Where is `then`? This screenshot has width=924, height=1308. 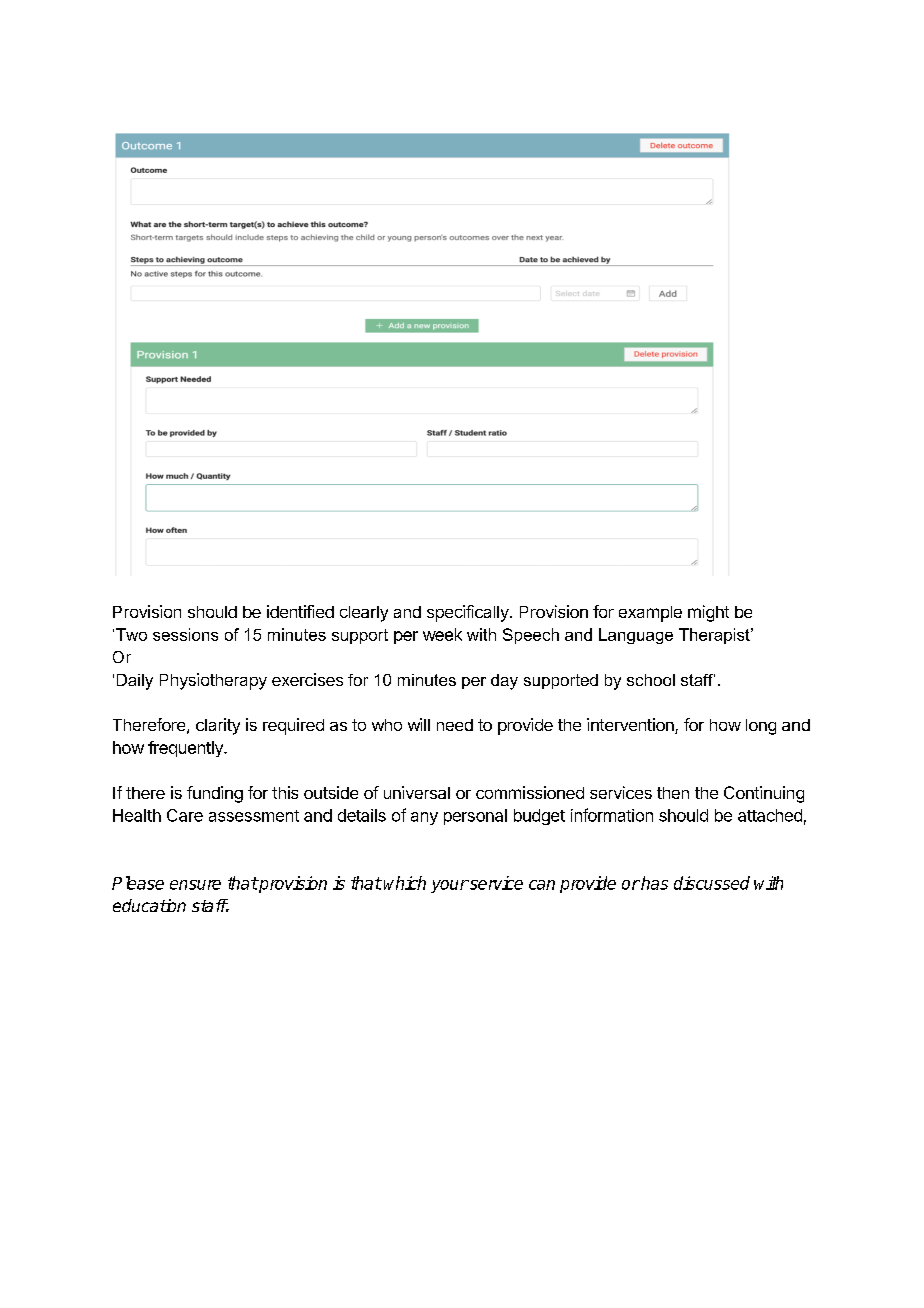
then is located at coordinates (673, 793).
